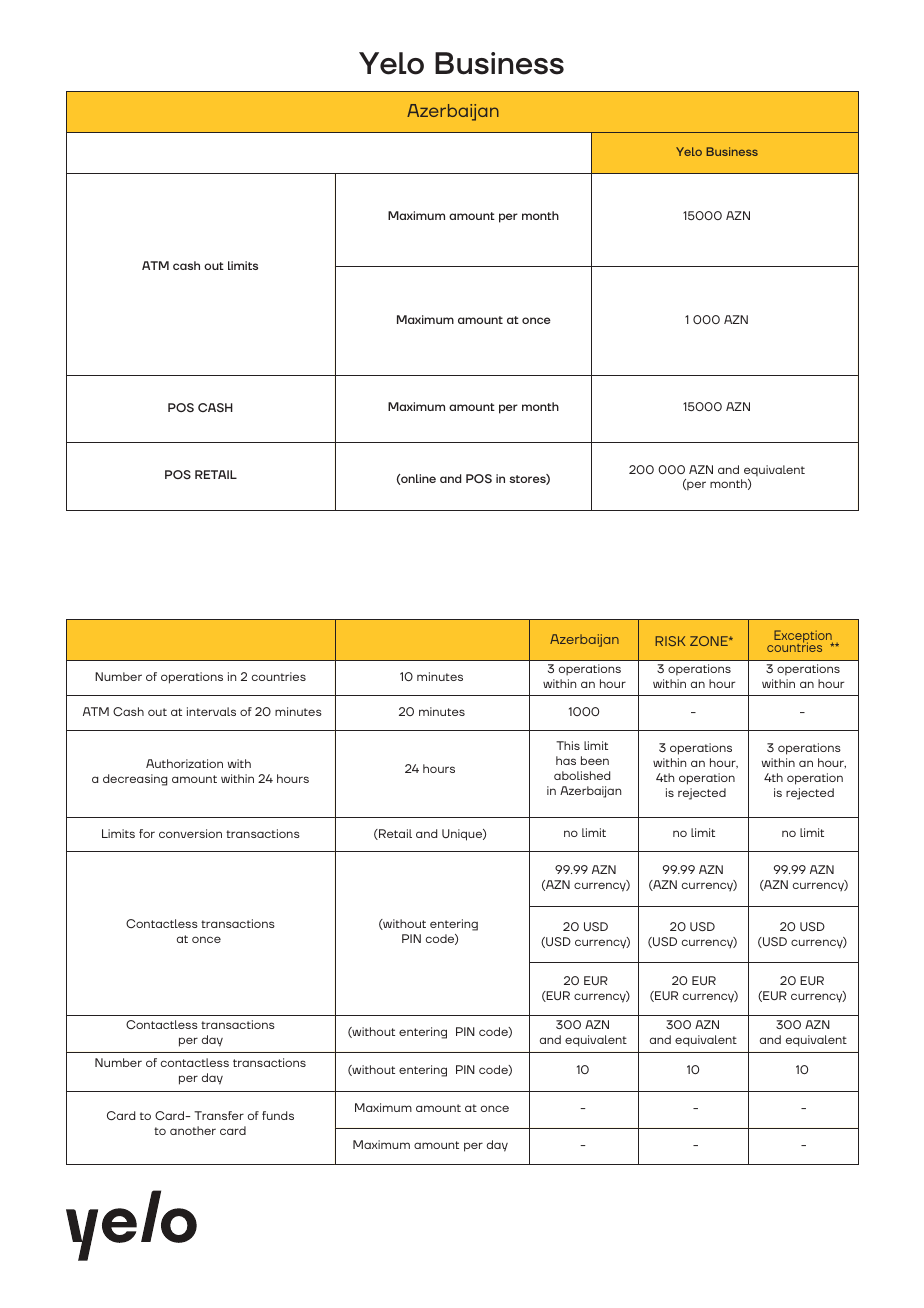  I want to click on abolished, so click(582, 775).
